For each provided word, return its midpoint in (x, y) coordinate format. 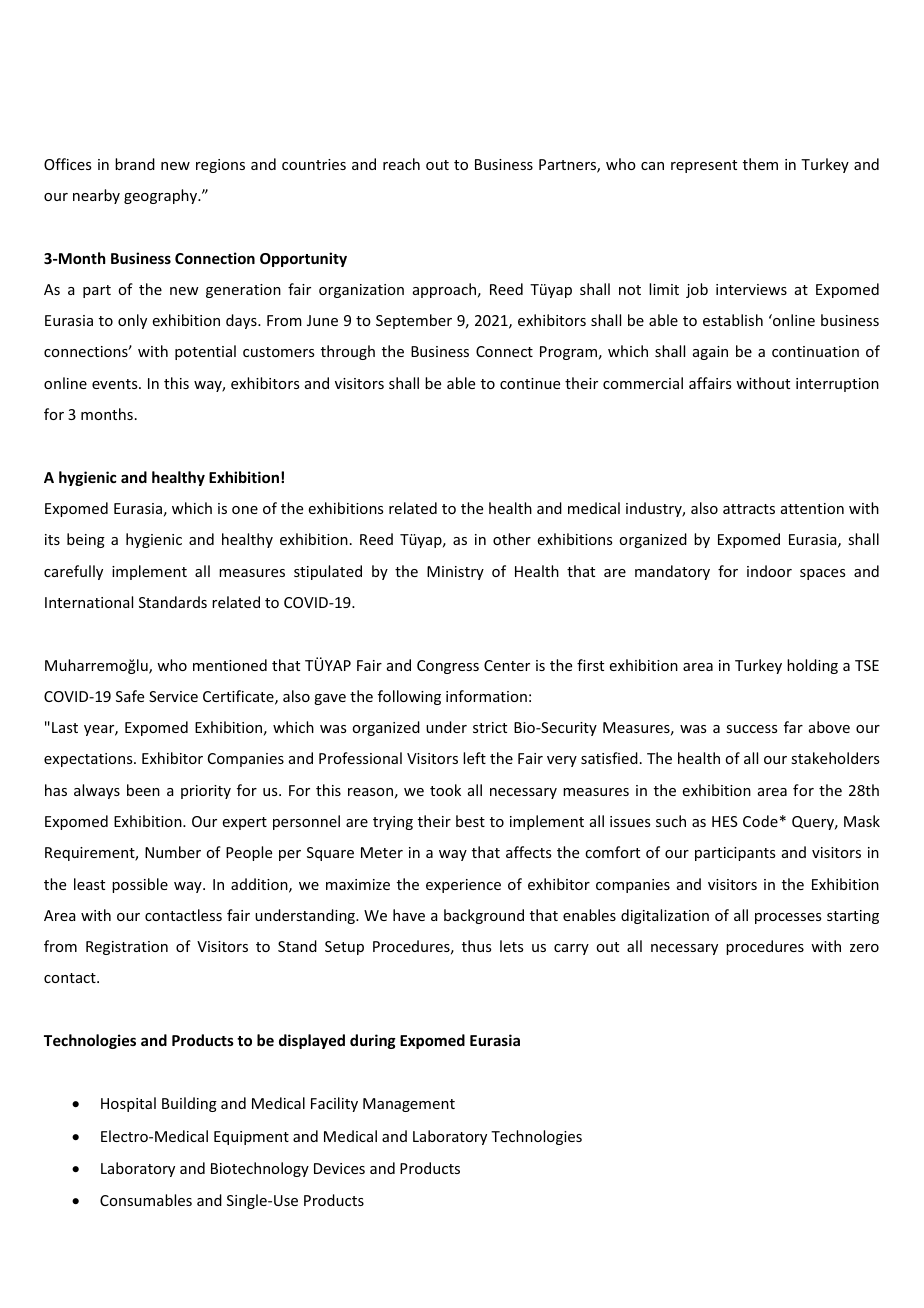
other (512, 539)
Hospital (128, 1104)
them (760, 164)
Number (173, 852)
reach (401, 164)
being (86, 540)
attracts (749, 509)
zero (864, 948)
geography (162, 196)
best (470, 821)
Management (409, 1105)
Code (760, 821)
